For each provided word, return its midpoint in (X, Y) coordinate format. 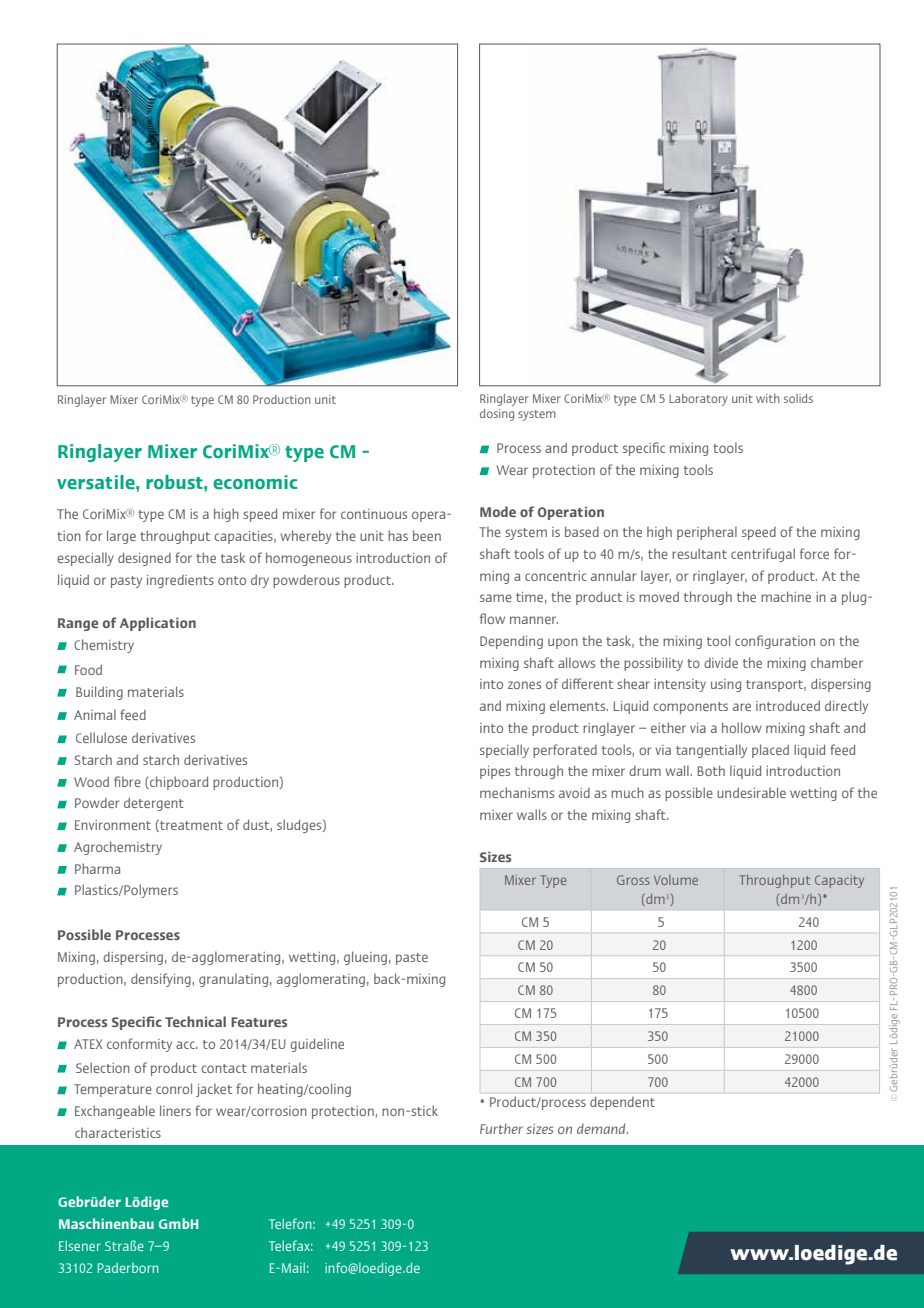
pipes (495, 772)
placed (770, 751)
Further (501, 1128)
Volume (676, 880)
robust (175, 482)
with (768, 398)
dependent (622, 1103)
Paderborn (128, 1268)
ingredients (180, 581)
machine (786, 596)
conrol (174, 1088)
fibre (127, 781)
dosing (497, 415)
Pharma (97, 868)
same (496, 598)
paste (412, 959)
